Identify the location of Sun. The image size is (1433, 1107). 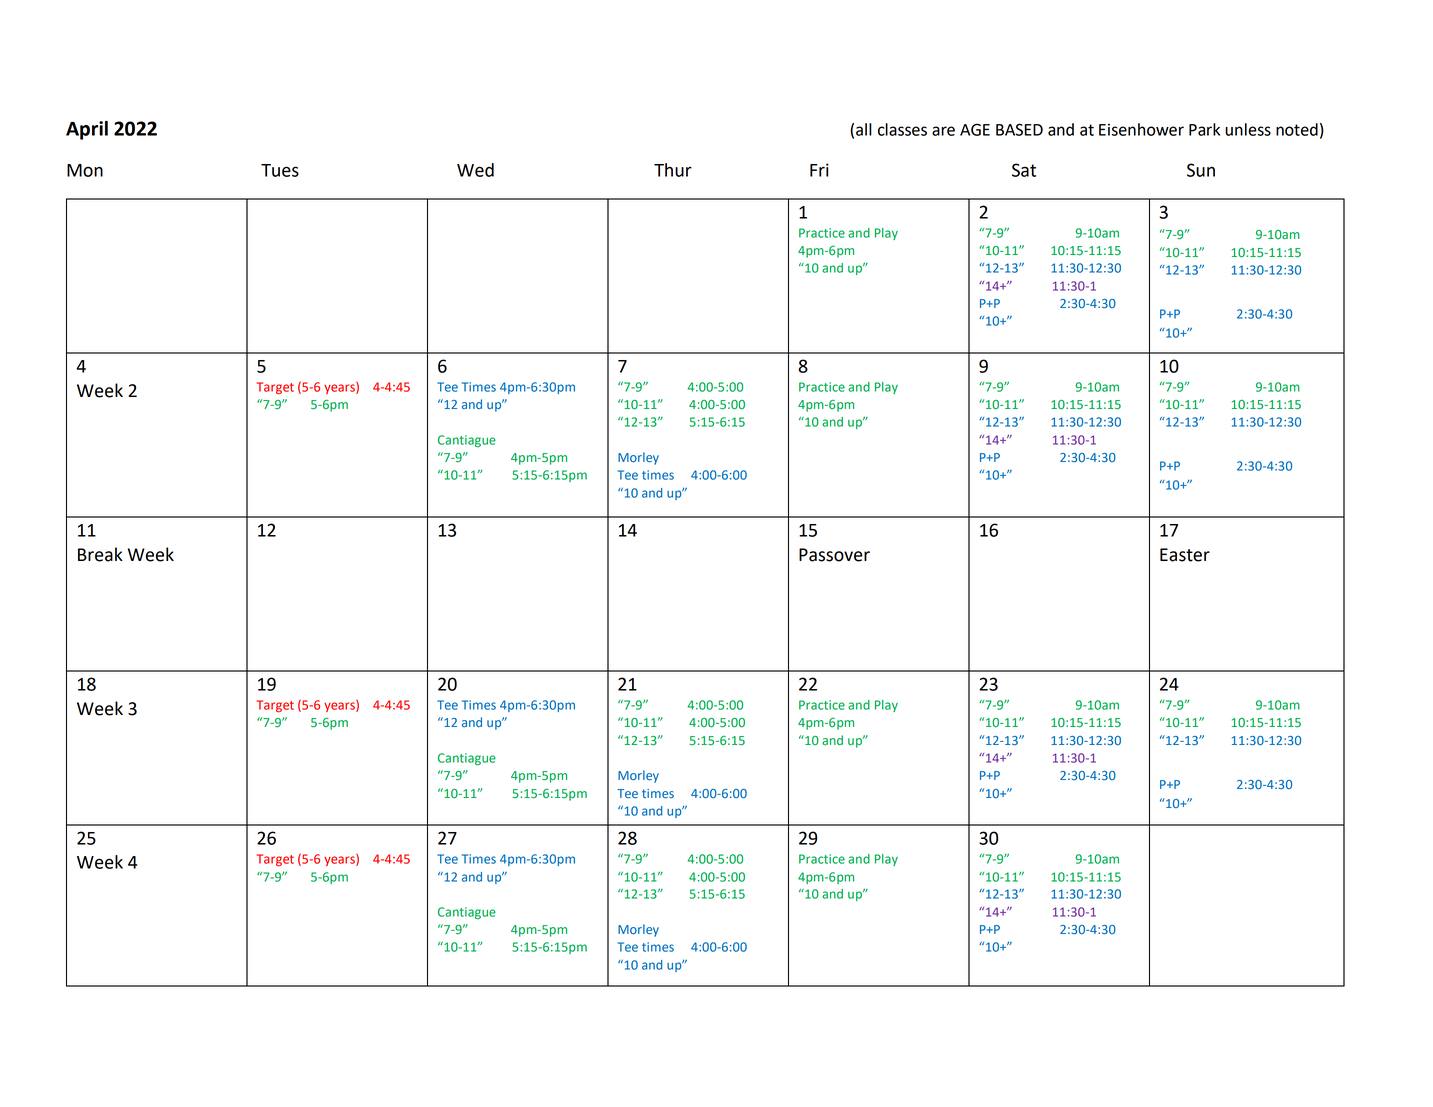
(1201, 170).
